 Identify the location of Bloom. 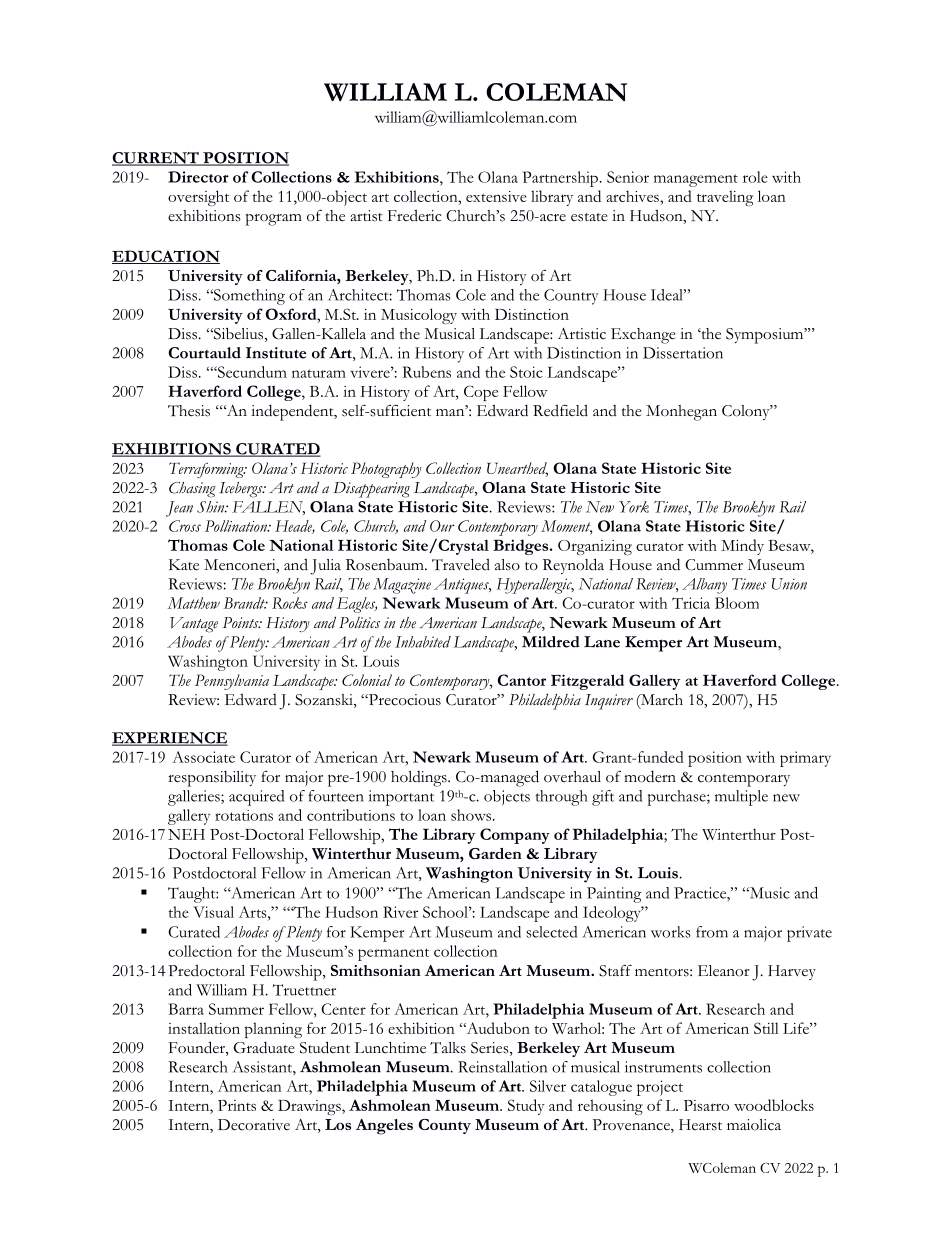
(737, 603).
